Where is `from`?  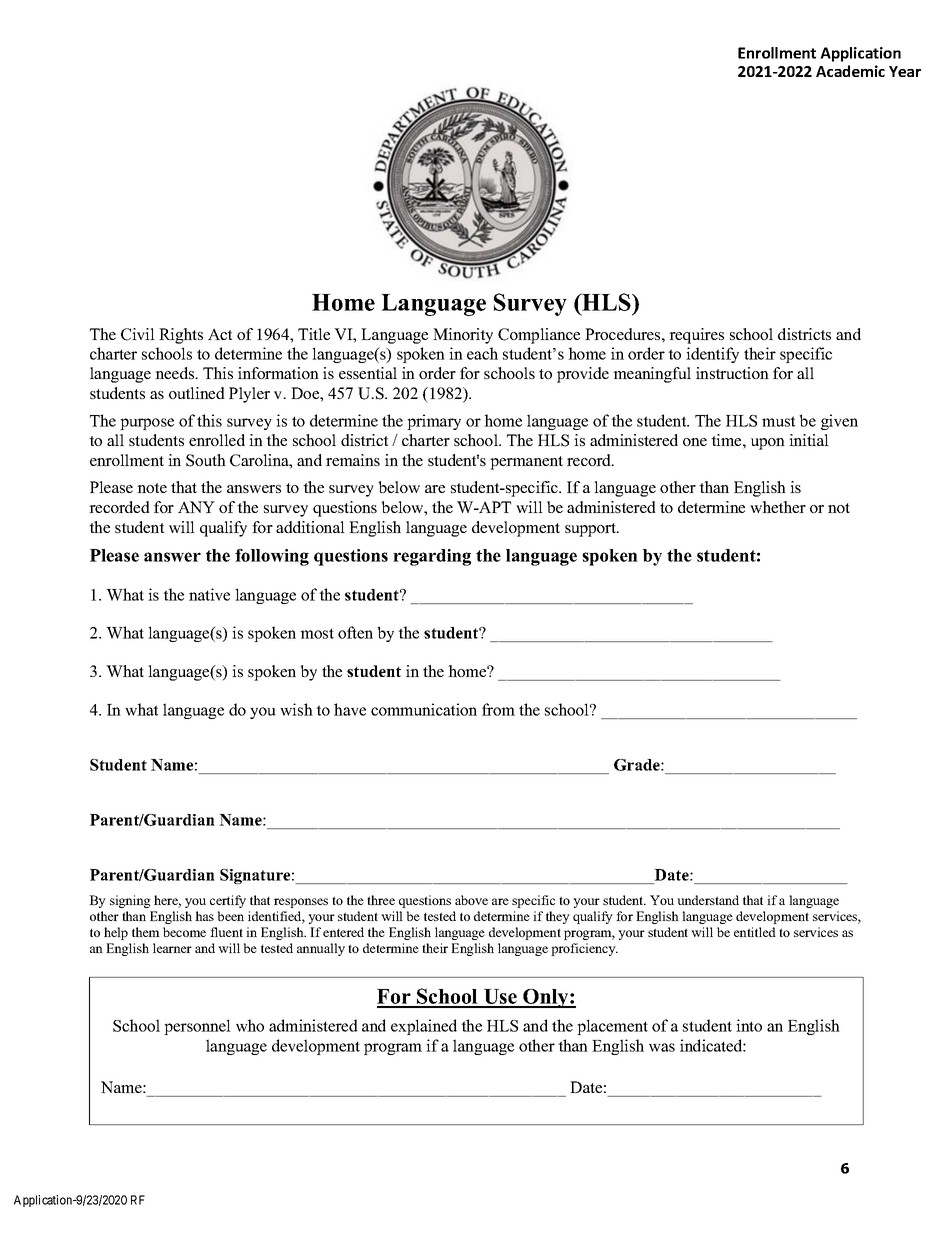 from is located at coordinates (498, 709).
